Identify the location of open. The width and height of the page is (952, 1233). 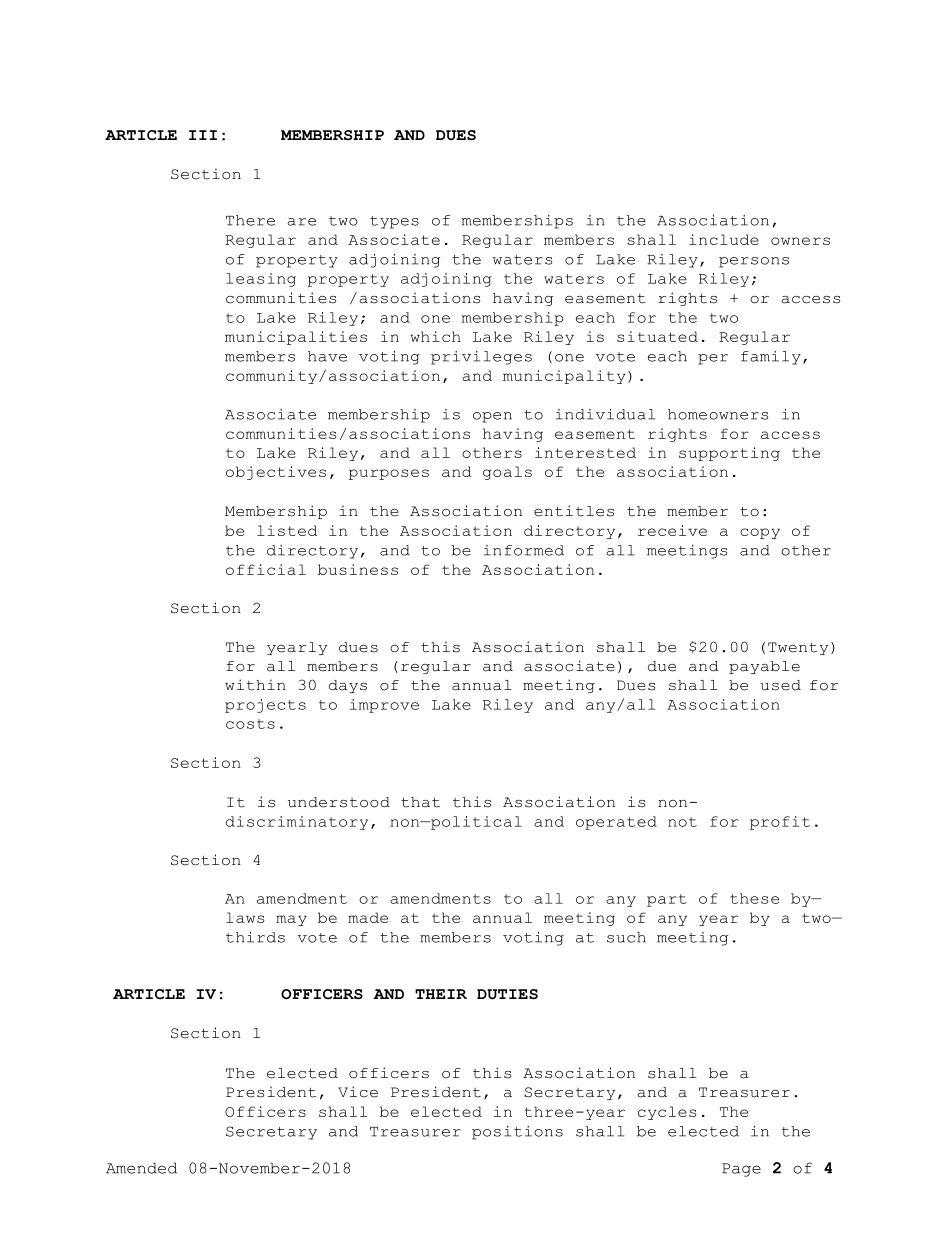
(492, 417).
